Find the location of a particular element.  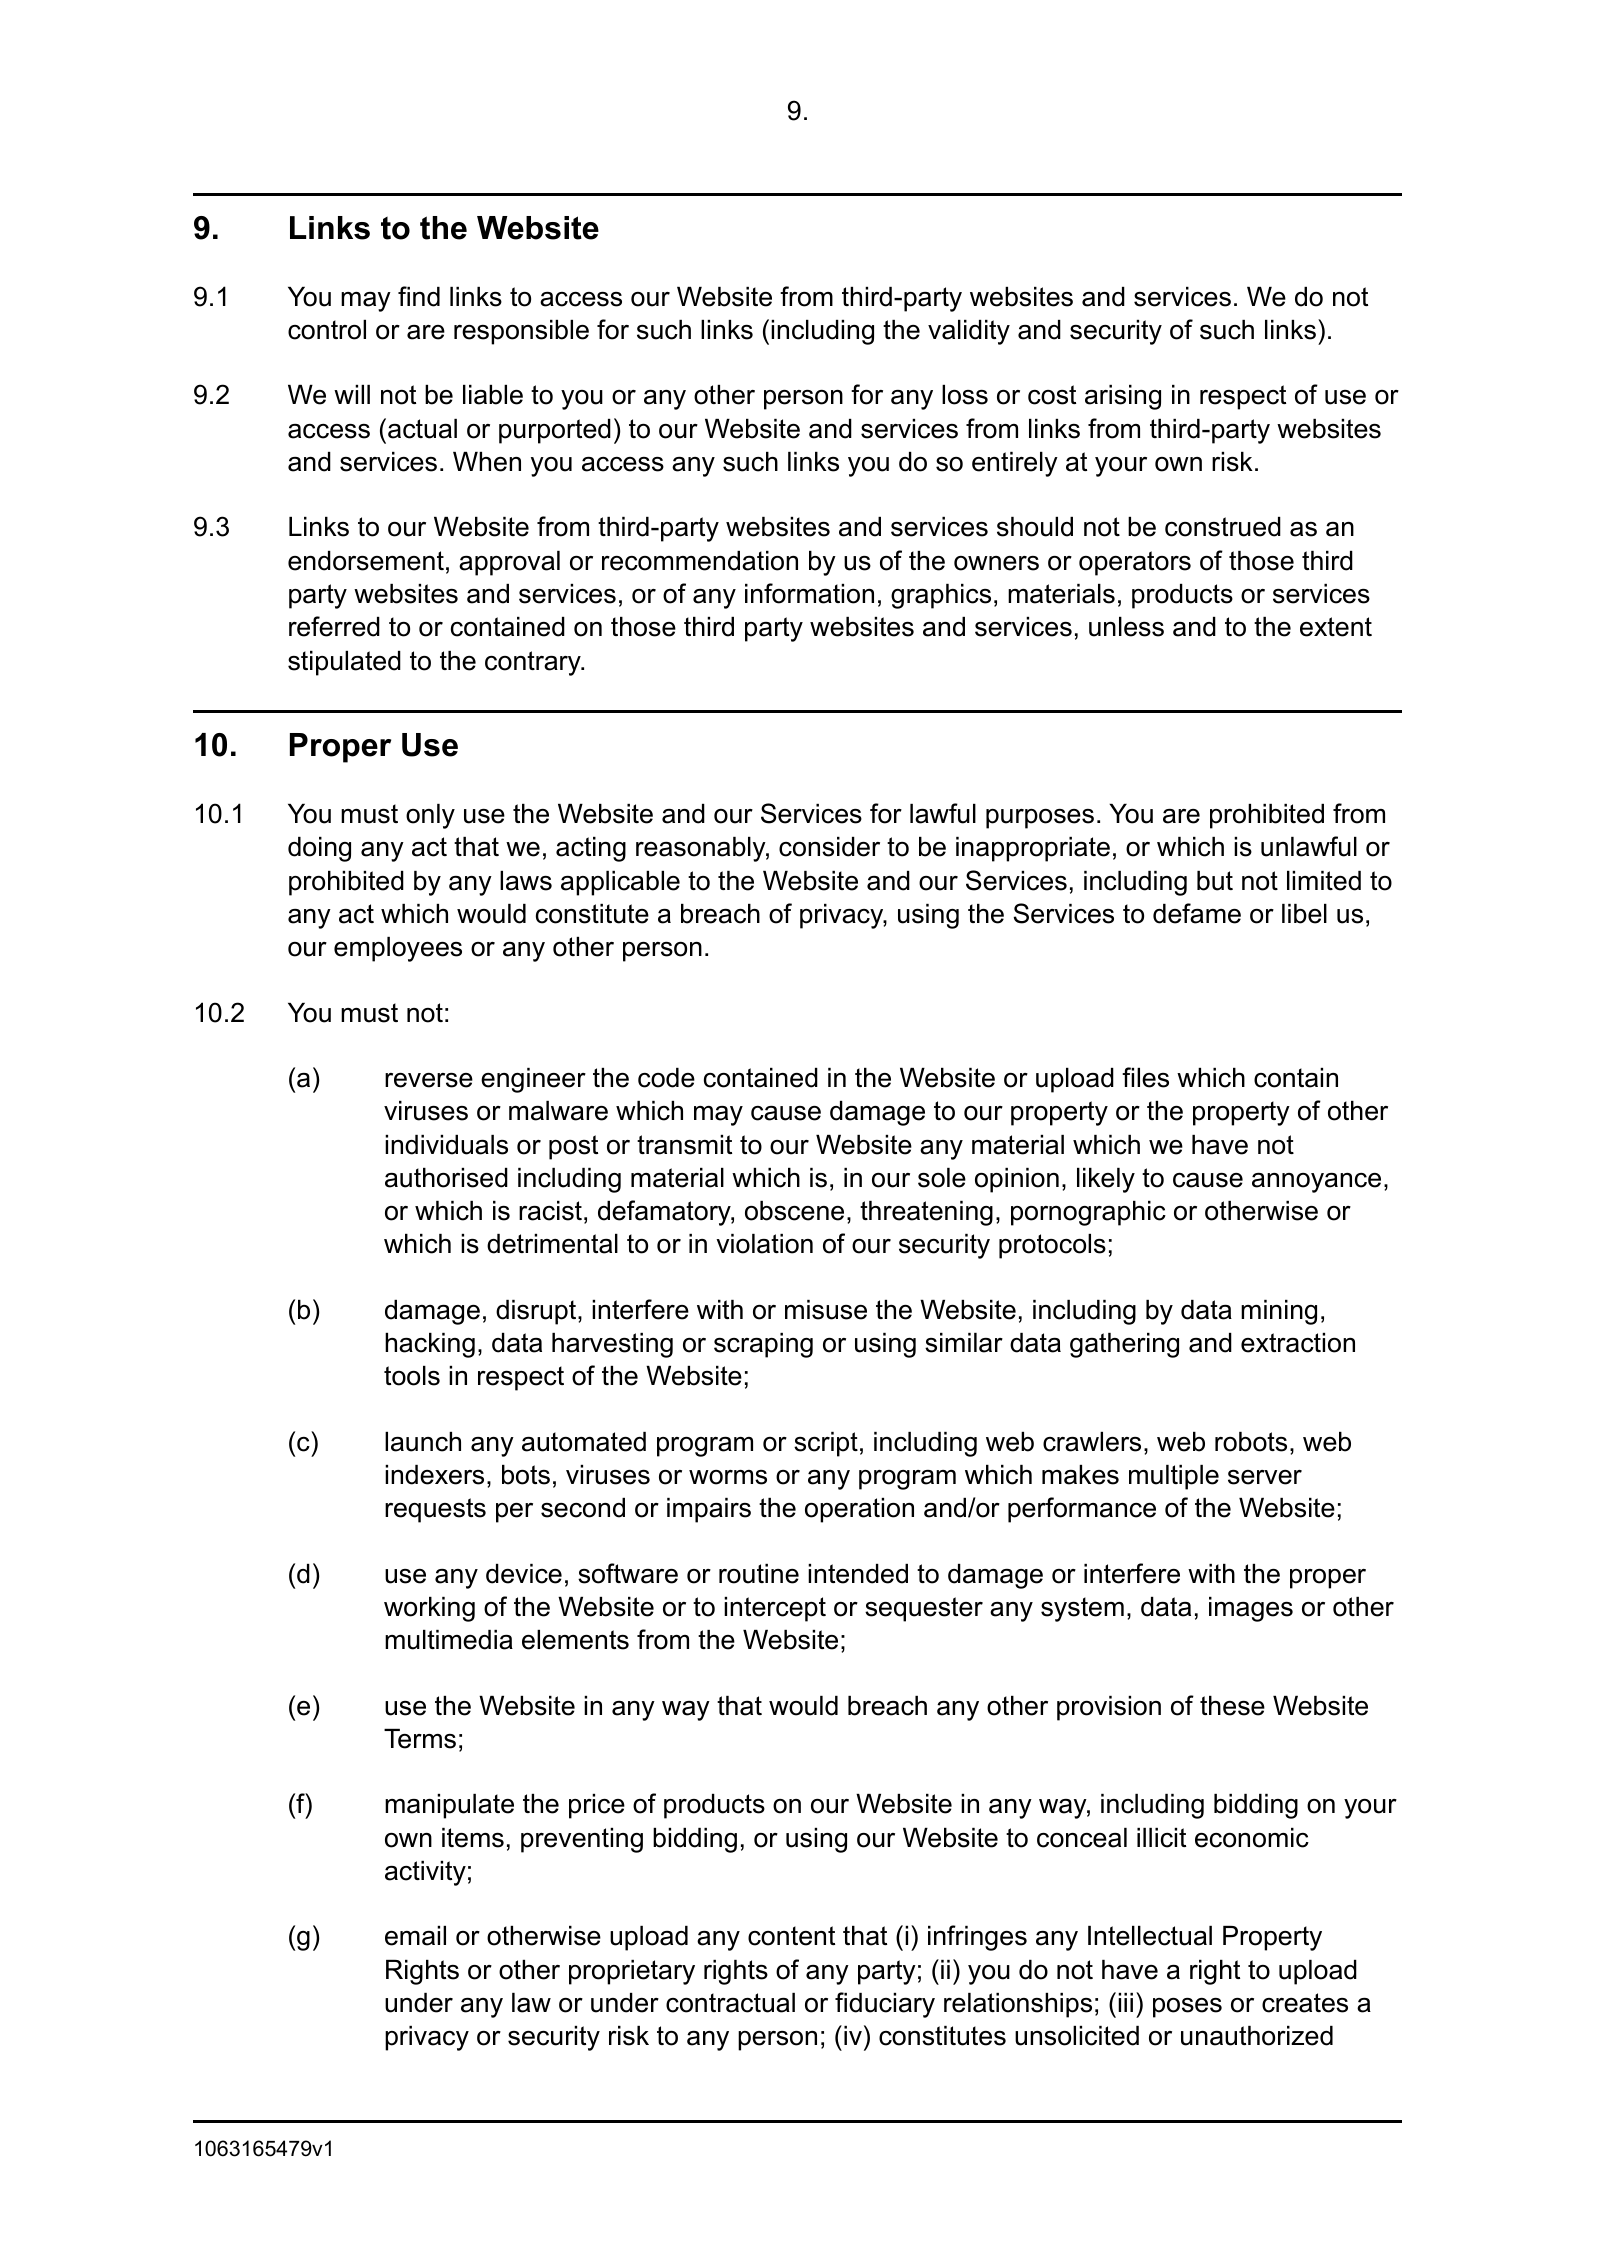

annoyance is located at coordinates (1316, 1183).
